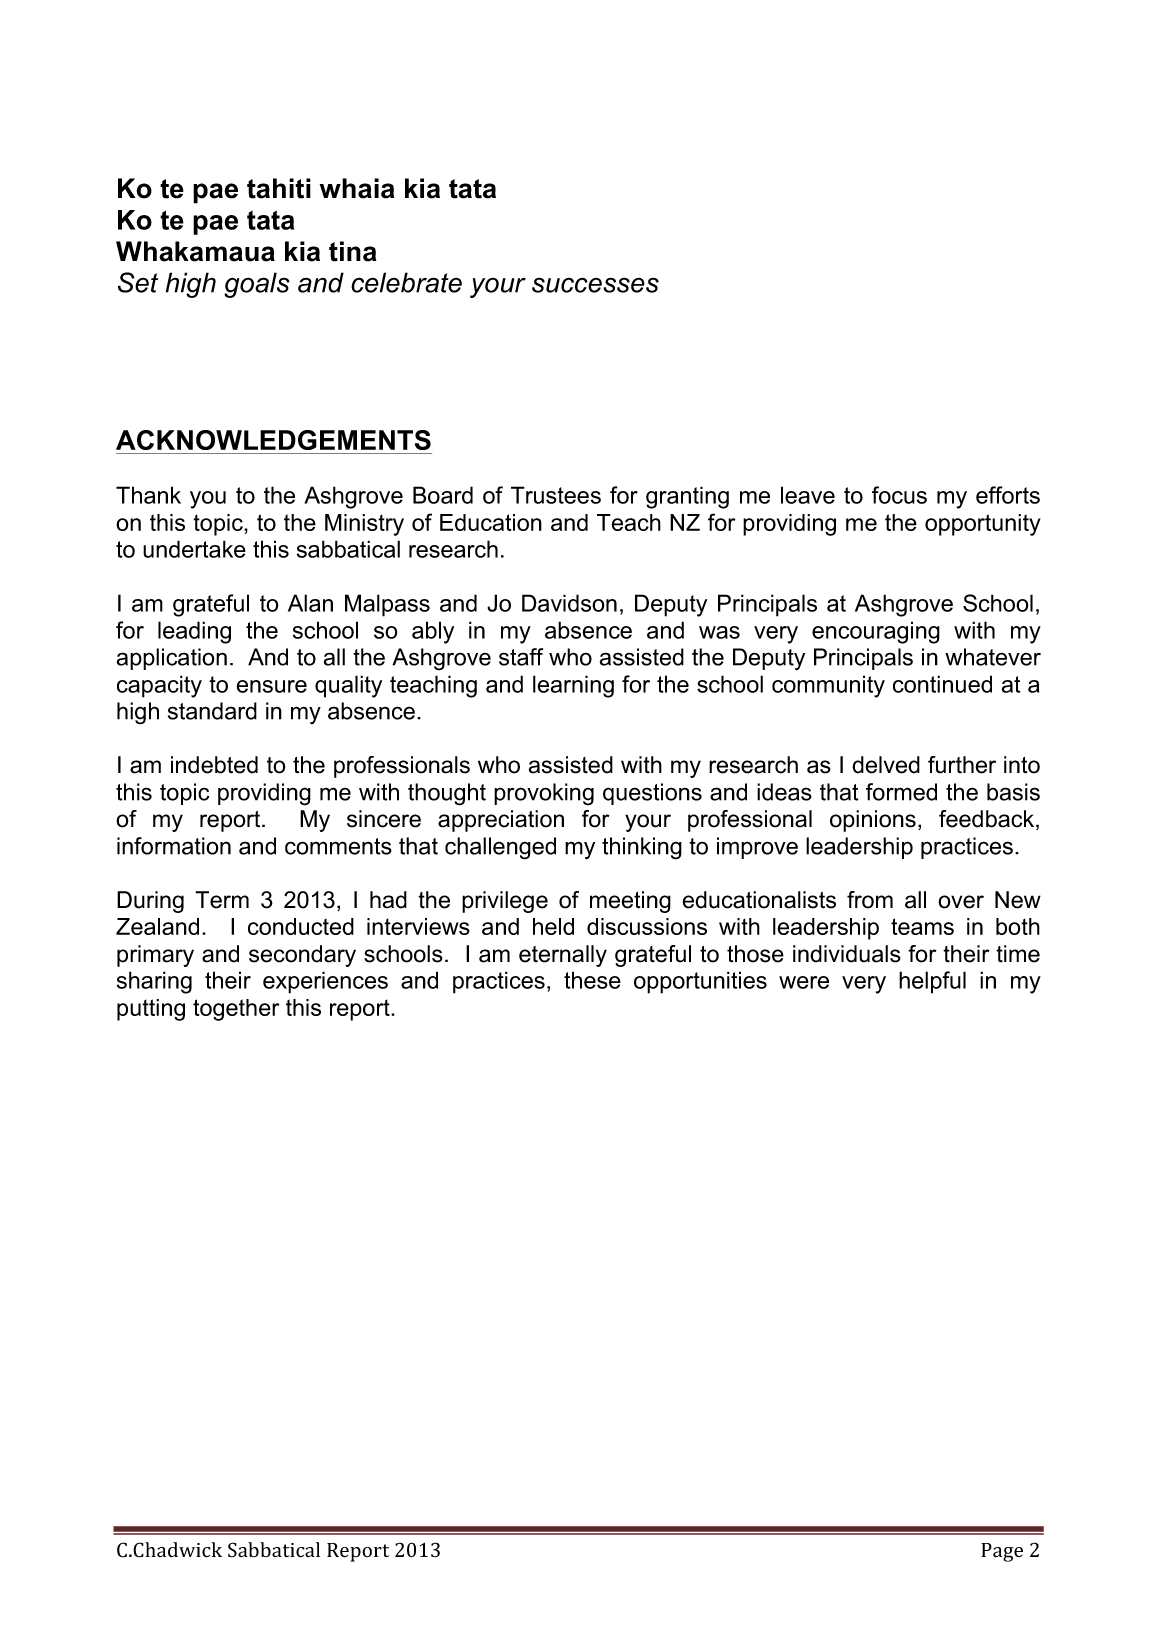 The width and height of the screenshot is (1162, 1644). I want to click on ACKNOWLEDGEMENTS, so click(273, 440).
